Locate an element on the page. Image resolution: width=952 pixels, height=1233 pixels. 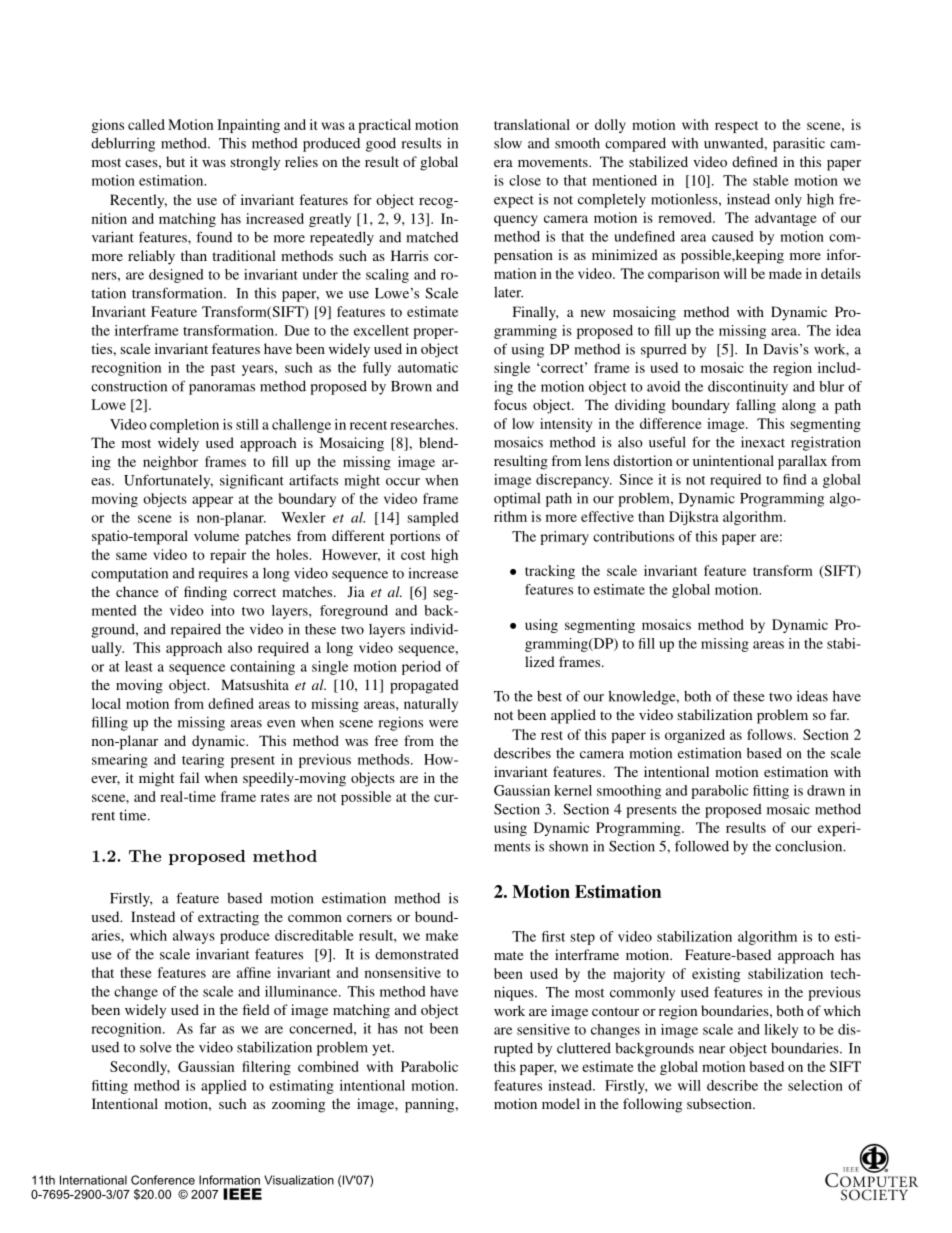
shown is located at coordinates (568, 846).
